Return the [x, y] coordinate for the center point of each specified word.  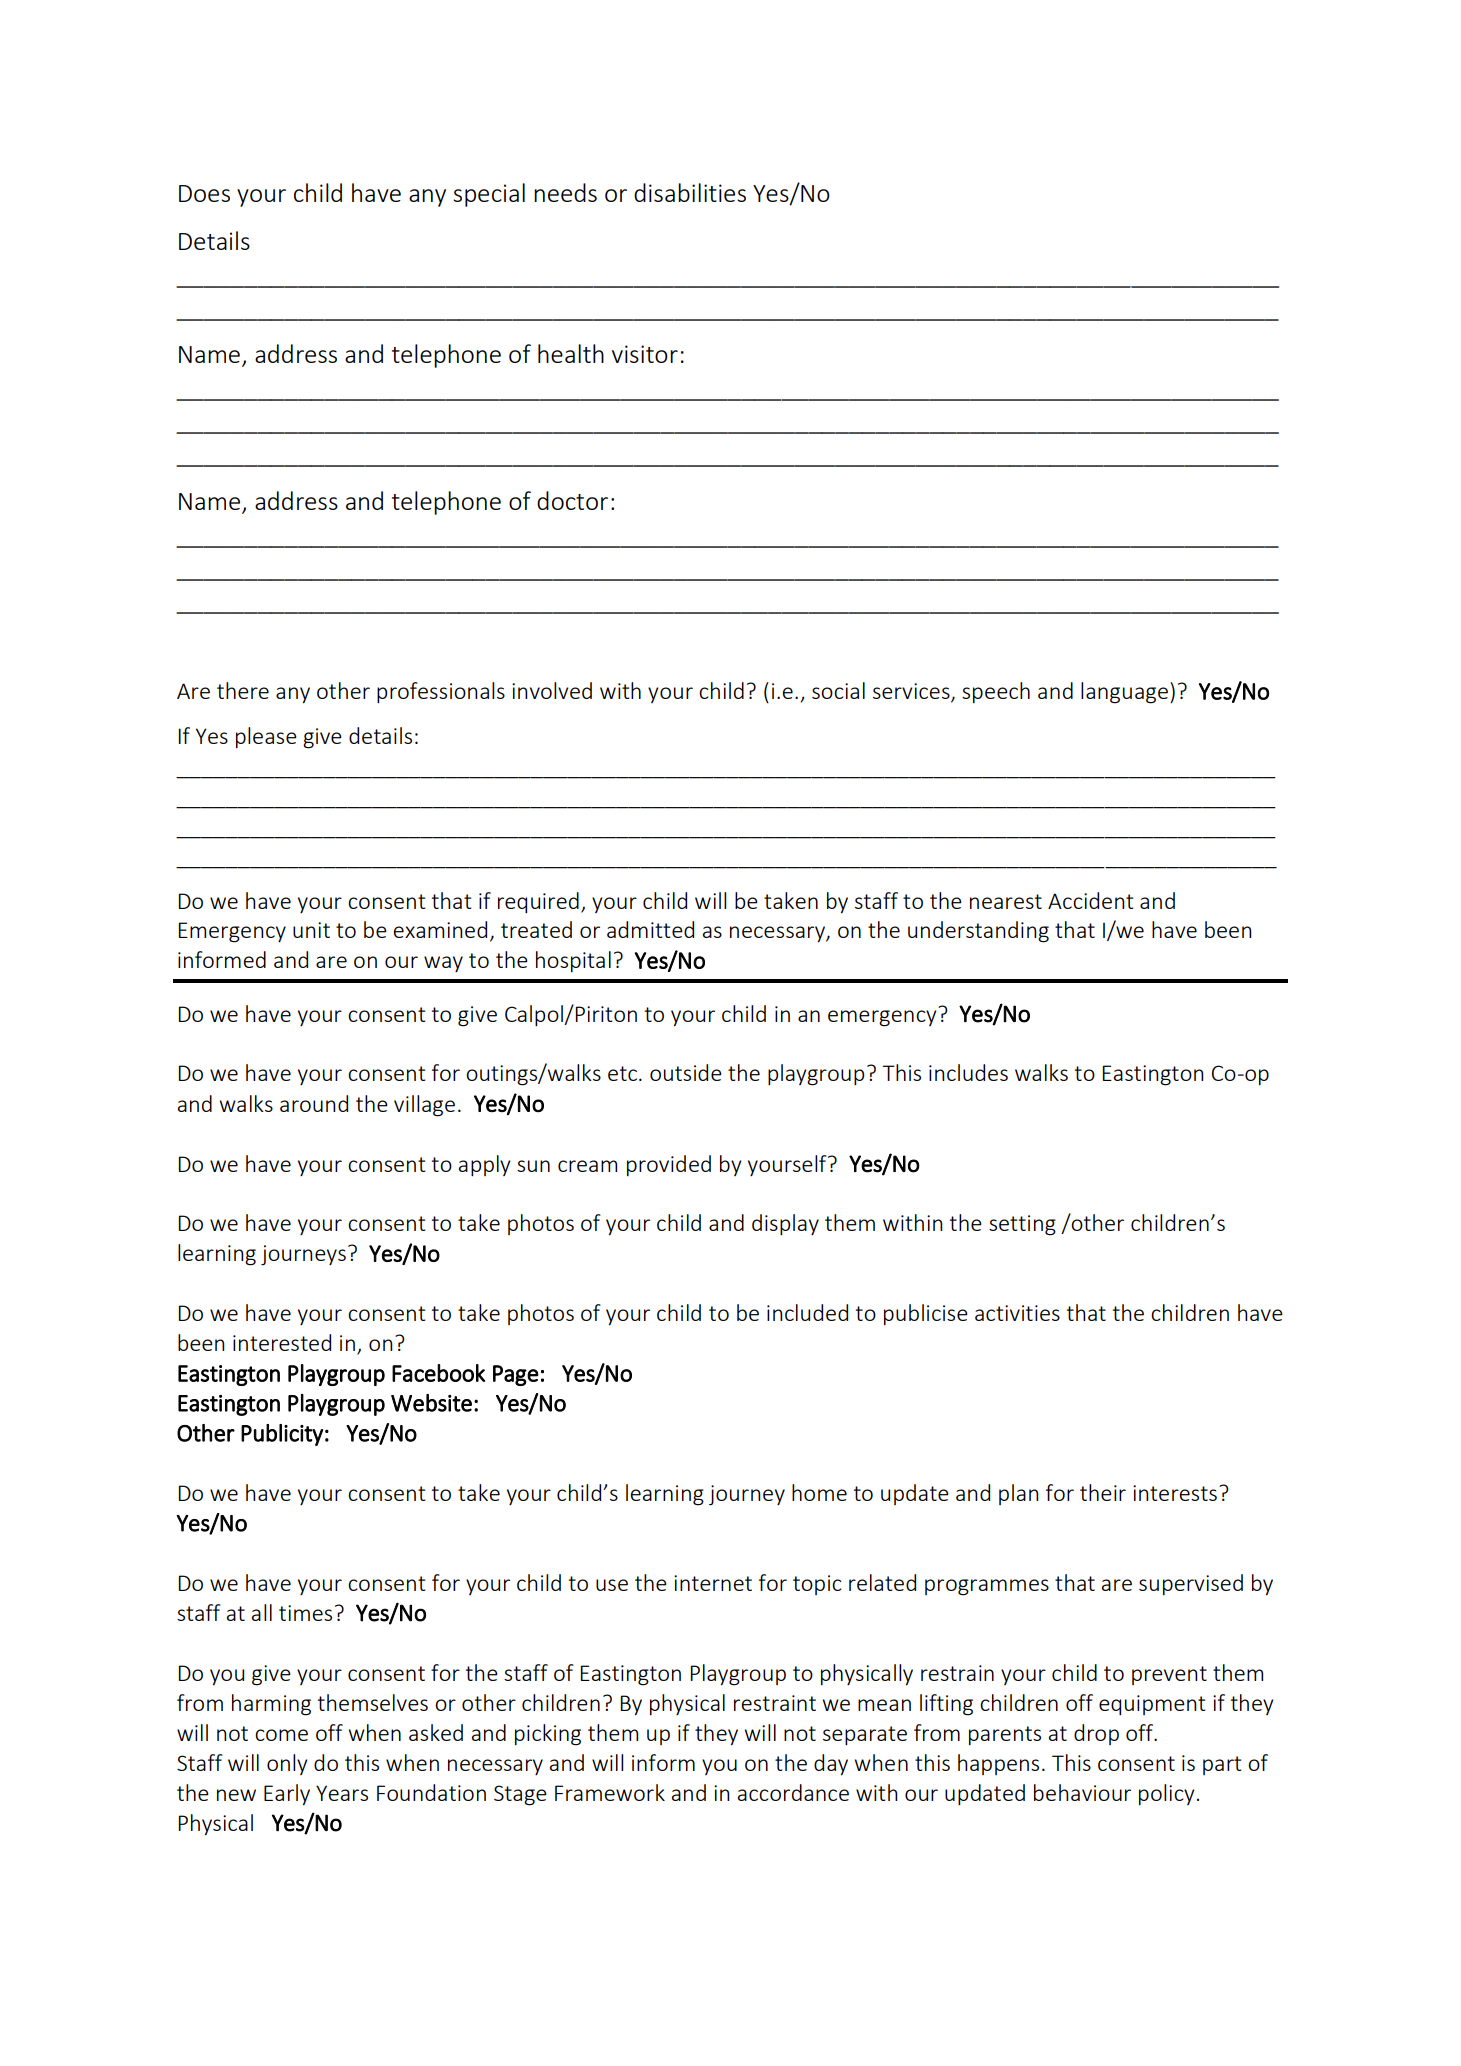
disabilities [690, 192]
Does [204, 193]
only [287, 1764]
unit [311, 930]
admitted [650, 929]
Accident [1090, 900]
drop [1096, 1734]
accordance [793, 1792]
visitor [645, 354]
